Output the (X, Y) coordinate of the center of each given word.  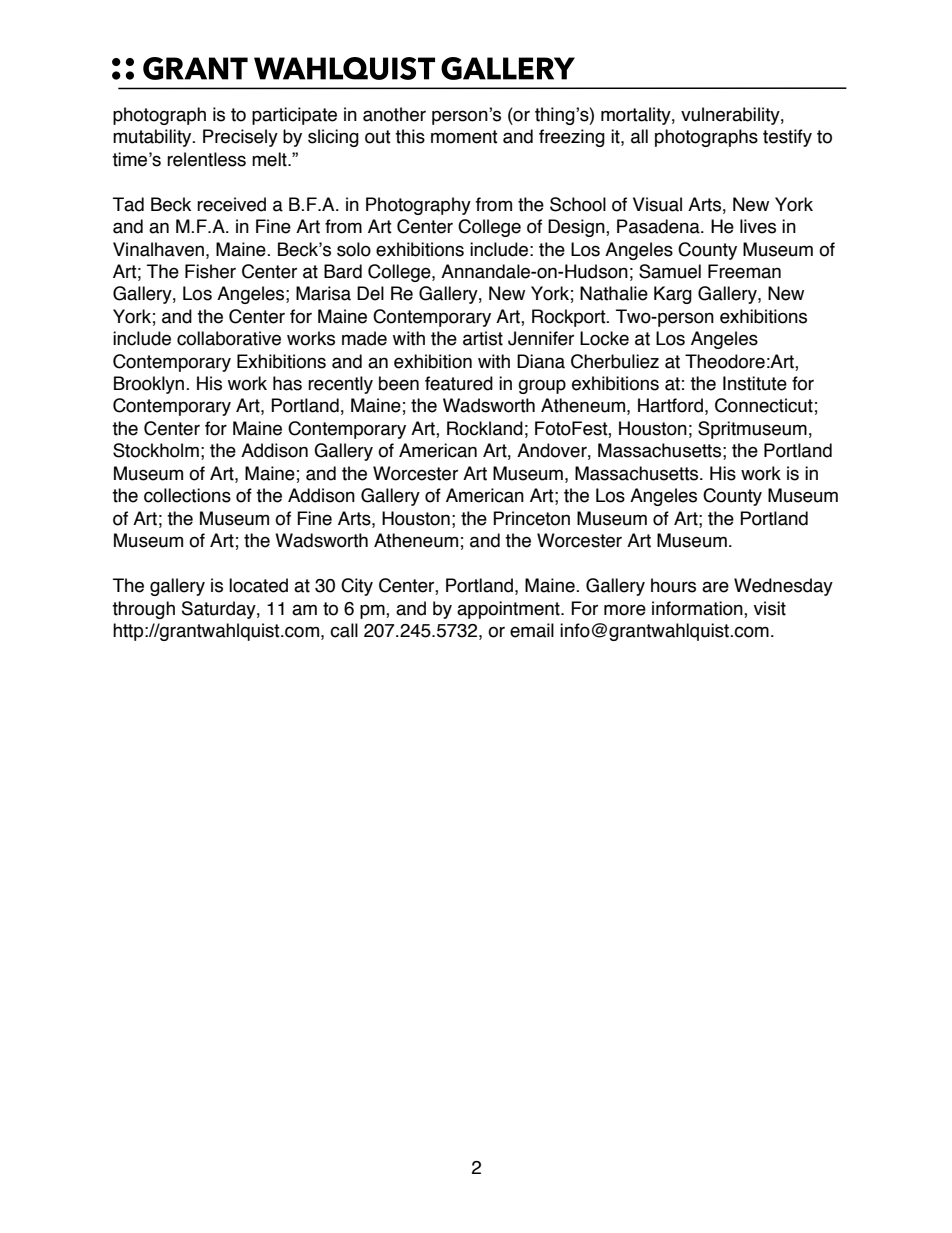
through (143, 610)
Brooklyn (150, 385)
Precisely (240, 138)
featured (459, 383)
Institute (755, 383)
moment (464, 137)
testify (787, 138)
